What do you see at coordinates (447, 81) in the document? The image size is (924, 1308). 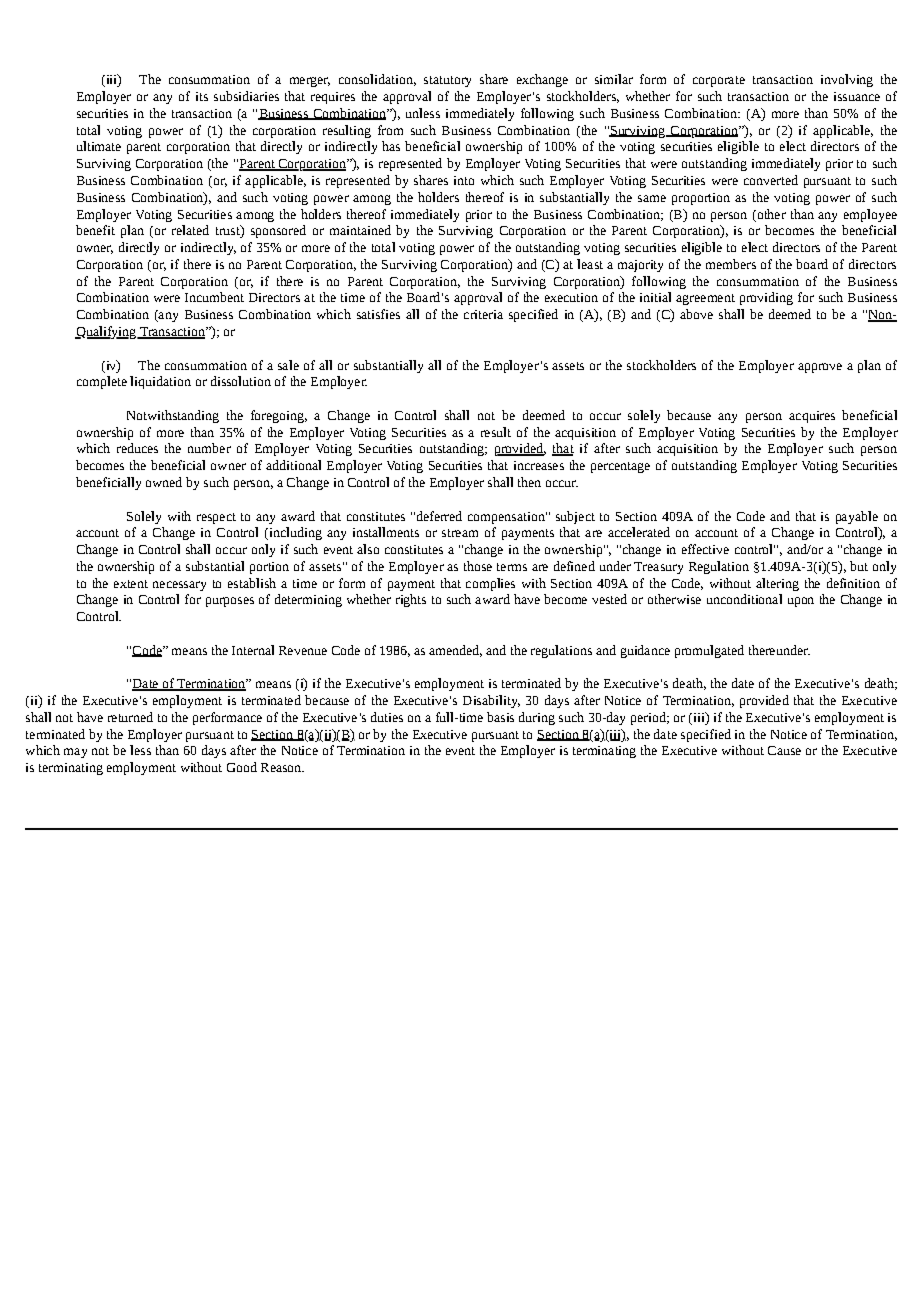 I see `statutory` at bounding box center [447, 81].
